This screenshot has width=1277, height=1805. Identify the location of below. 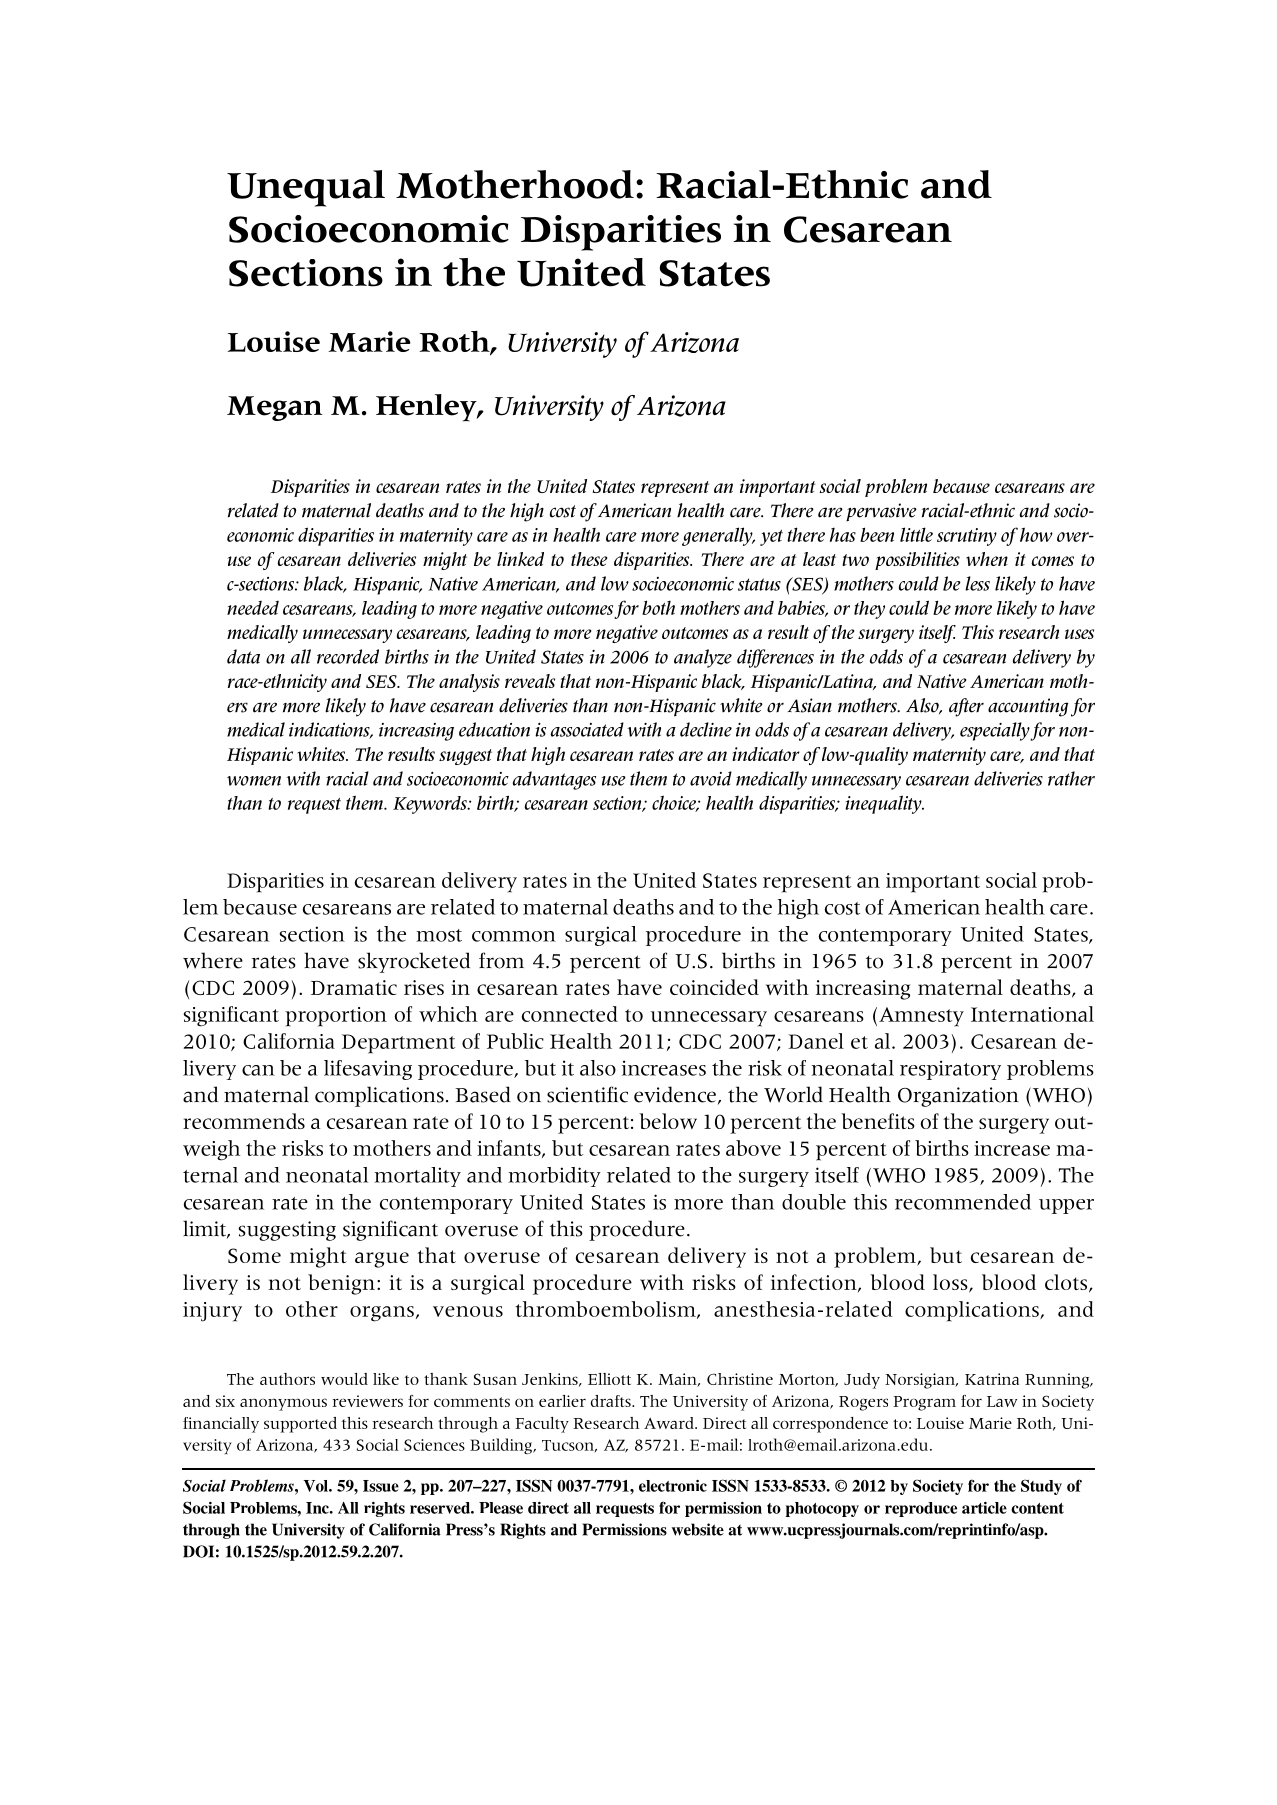
(668, 1121).
